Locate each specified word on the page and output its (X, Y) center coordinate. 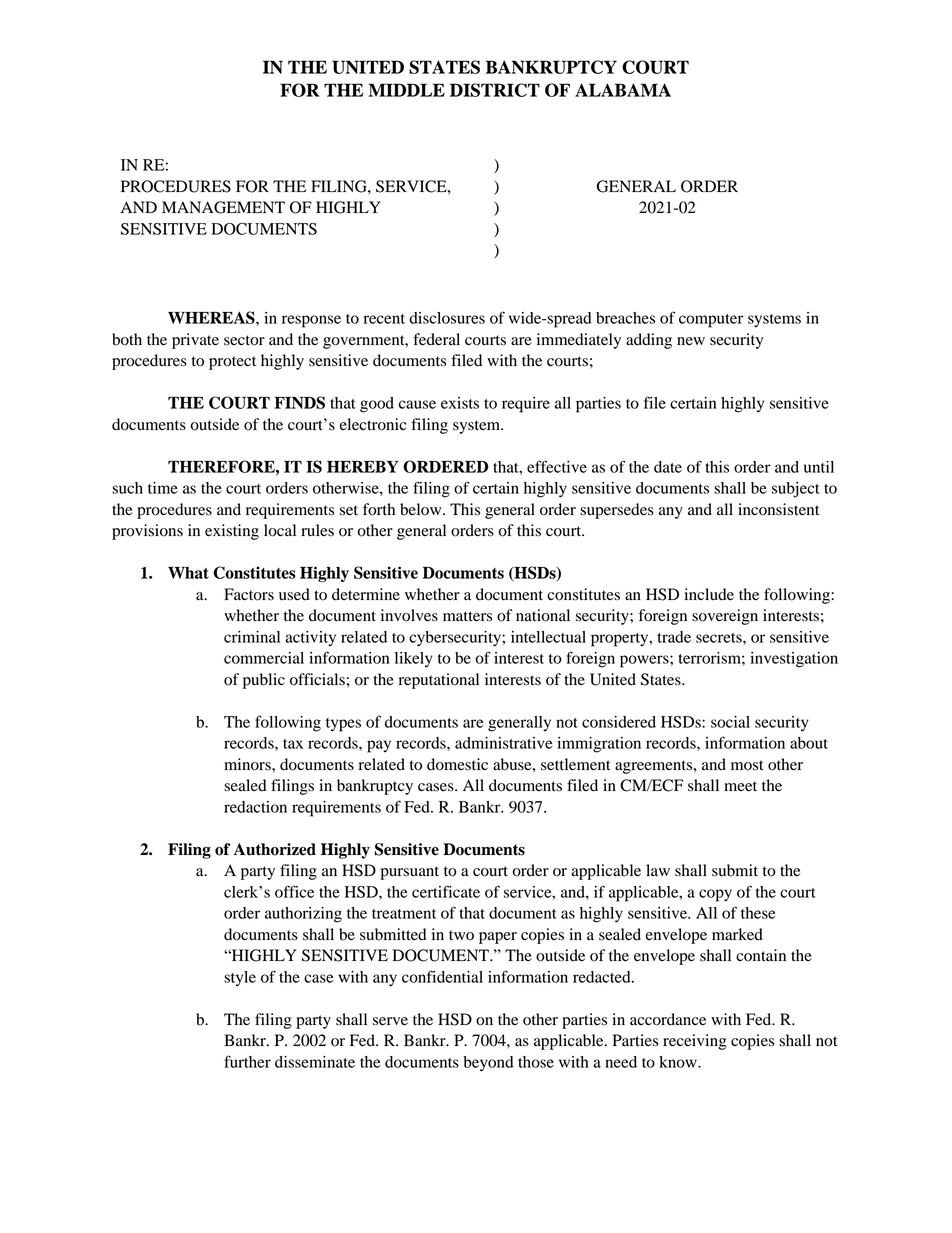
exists (460, 403)
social (730, 722)
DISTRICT (495, 90)
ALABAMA (623, 90)
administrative (504, 743)
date (668, 467)
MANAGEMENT (223, 207)
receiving (695, 1042)
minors (248, 764)
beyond (488, 1064)
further (247, 1061)
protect (232, 363)
